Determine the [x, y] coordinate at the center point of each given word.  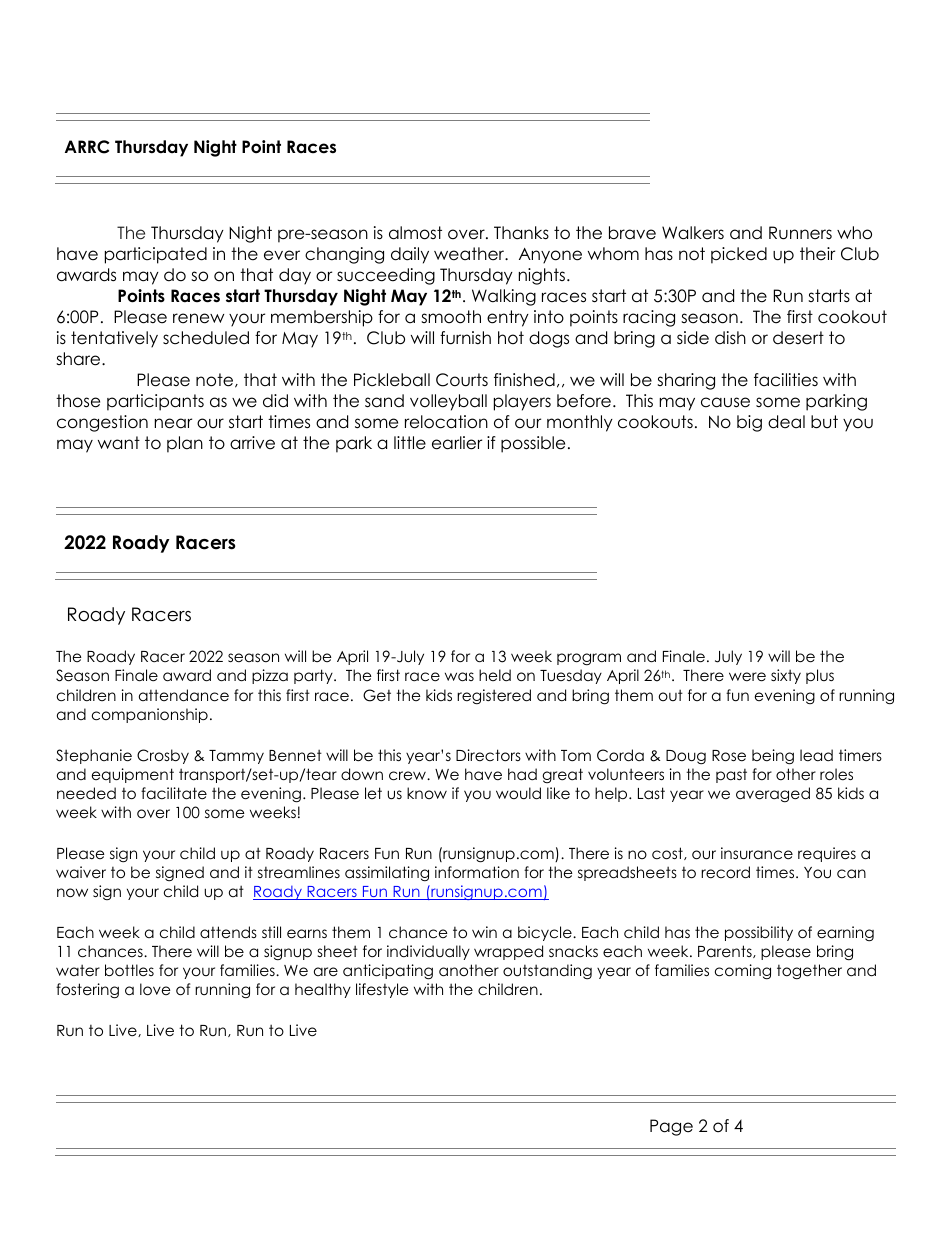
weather [470, 254]
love [155, 989]
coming [743, 972]
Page [671, 1127]
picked [739, 255]
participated [156, 255]
